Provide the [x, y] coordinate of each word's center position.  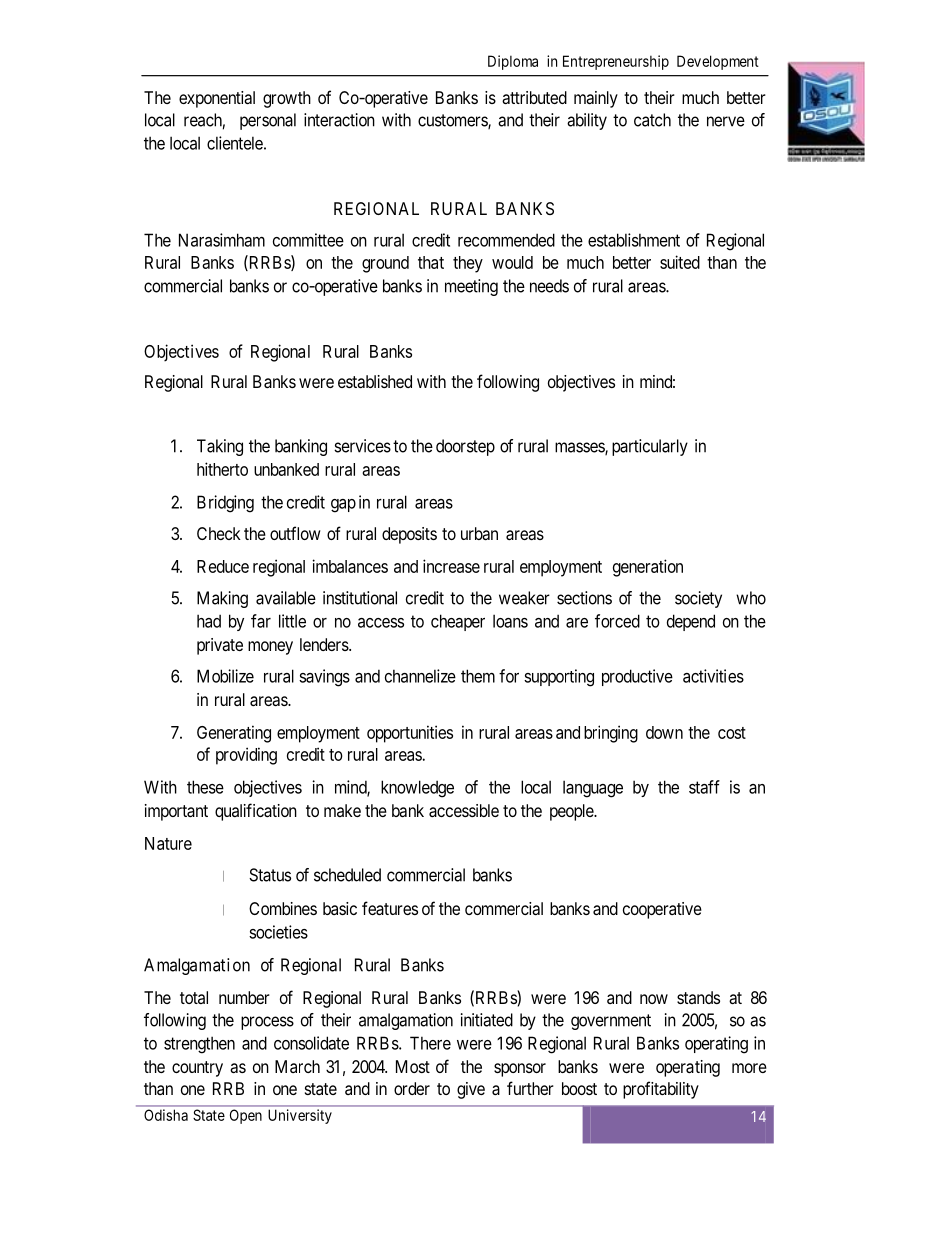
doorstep [465, 447]
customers [453, 121]
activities [713, 676]
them [478, 676]
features [390, 908]
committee [308, 240]
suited [680, 262]
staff [704, 787]
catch [652, 120]
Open [246, 1116]
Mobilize [225, 676]
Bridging [225, 504]
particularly [650, 447]
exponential [217, 99]
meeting [471, 287]
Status [270, 875]
